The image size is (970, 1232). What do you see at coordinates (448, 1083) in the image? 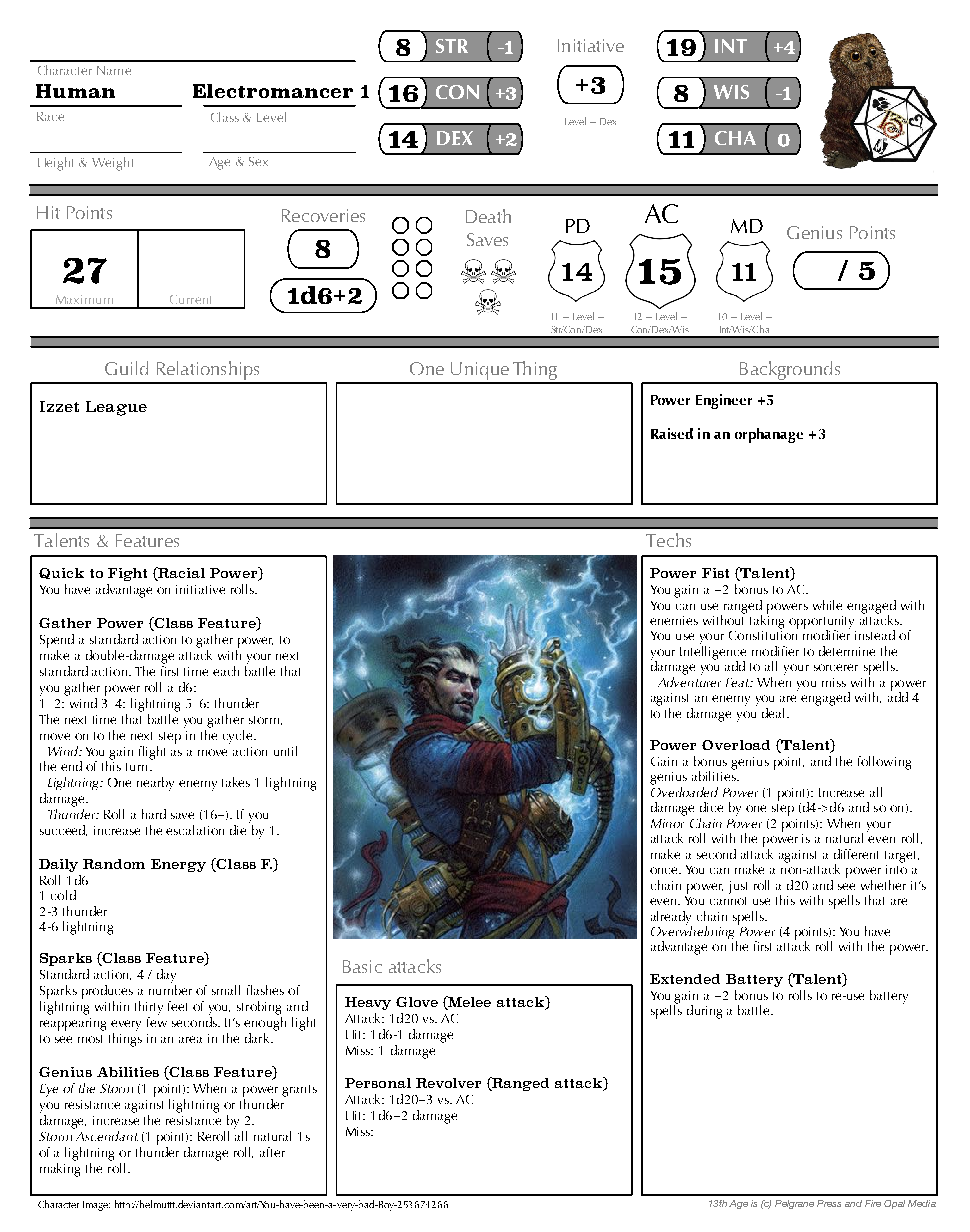
I see `Revolver` at bounding box center [448, 1083].
